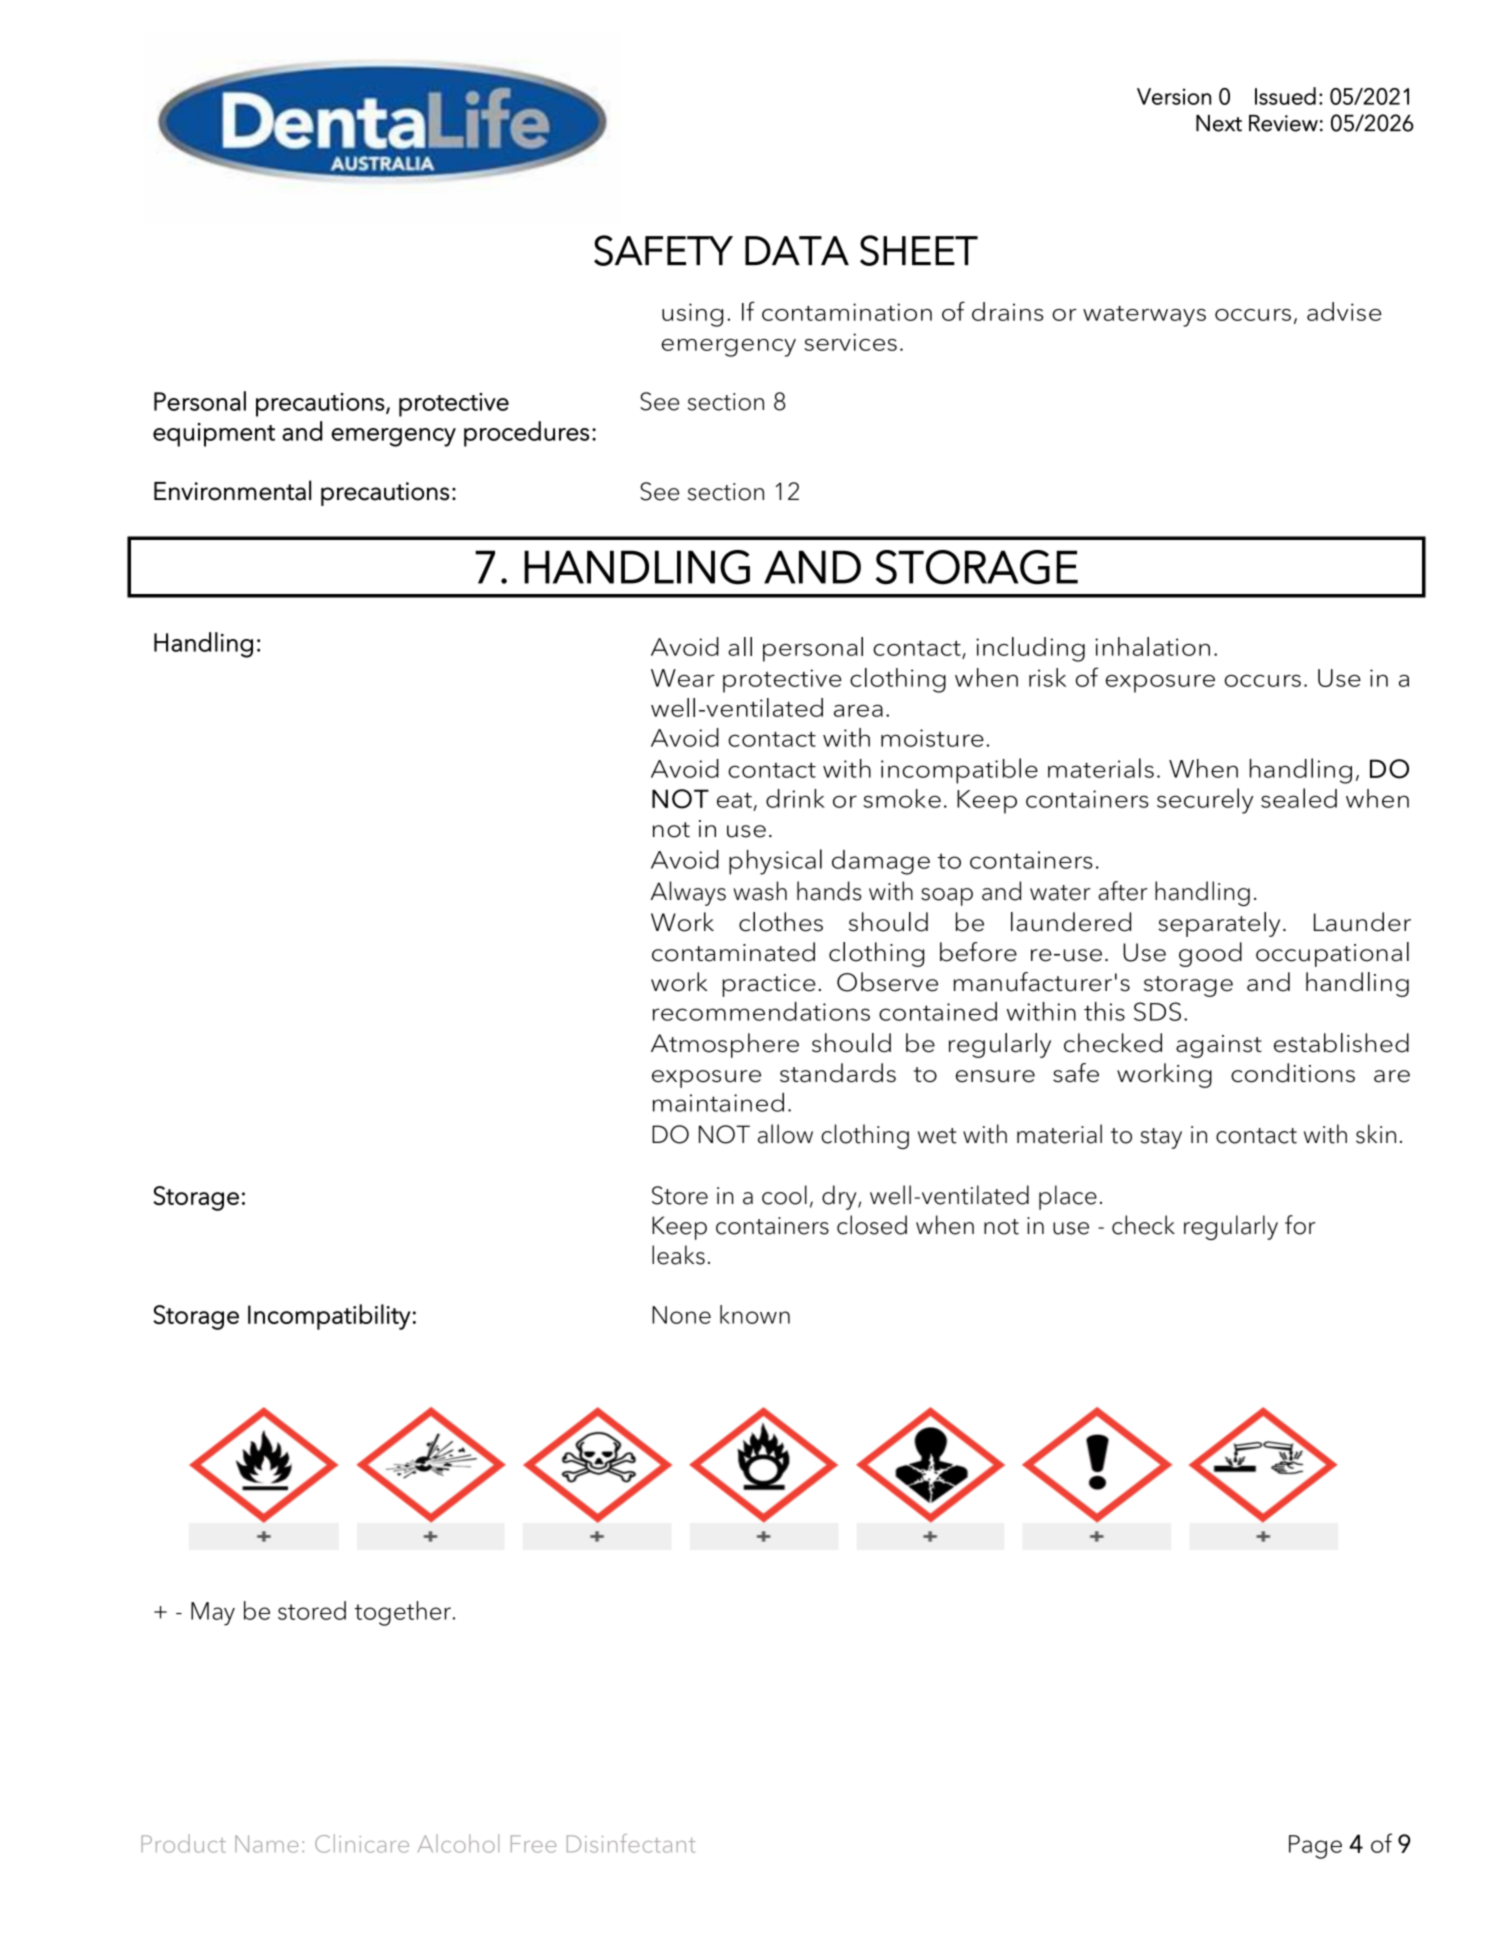 The height and width of the screenshot is (1947, 1504). Describe the element at coordinates (1068, 1197) in the screenshot. I see `place` at that location.
